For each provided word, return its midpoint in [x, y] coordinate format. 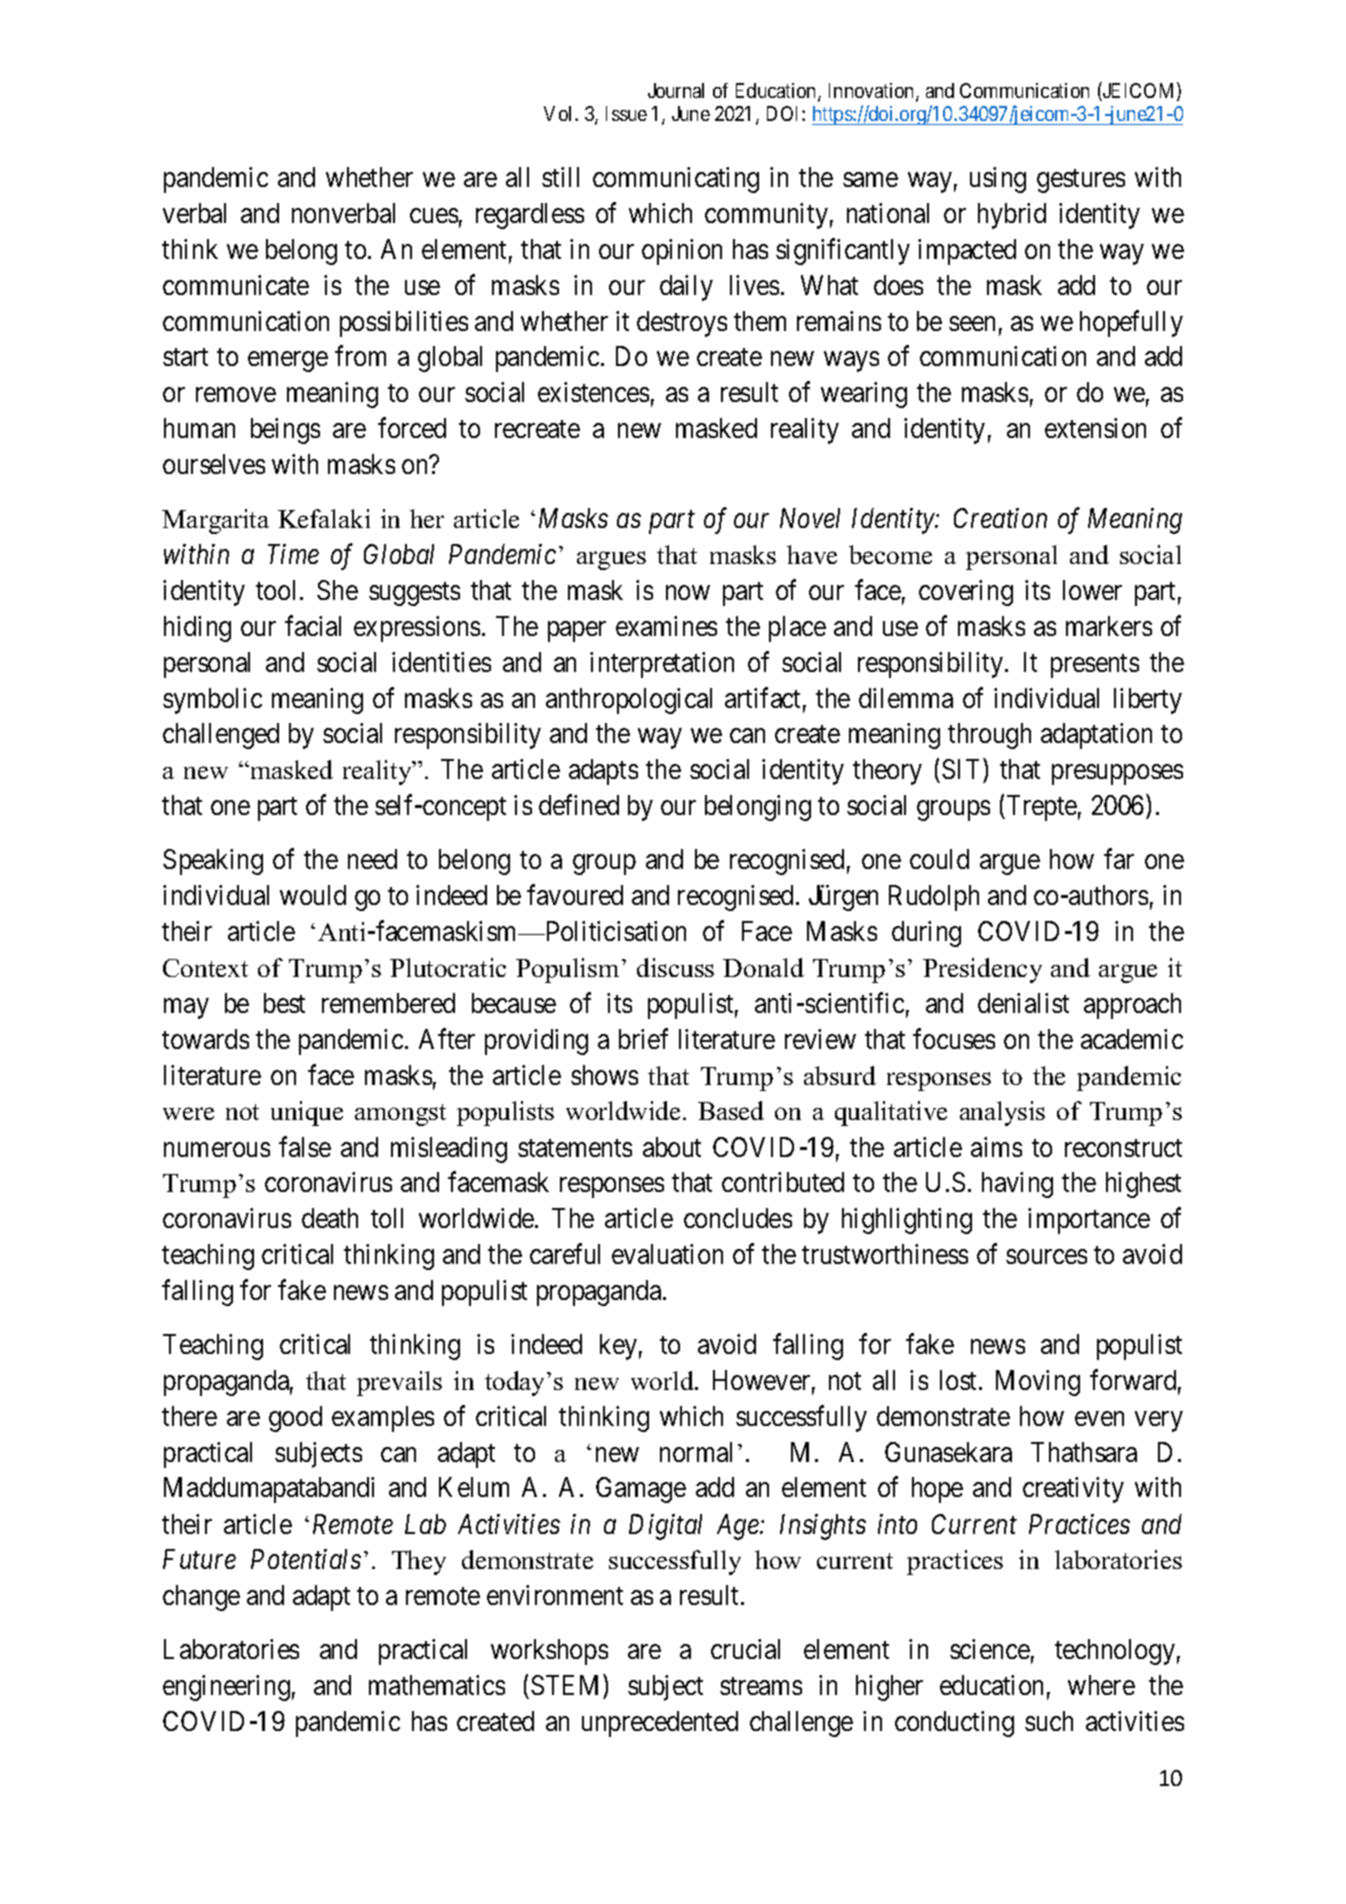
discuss [675, 967]
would [313, 895]
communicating [676, 180]
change [201, 1598]
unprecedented [660, 1724]
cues [434, 215]
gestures [1081, 181]
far [1119, 859]
